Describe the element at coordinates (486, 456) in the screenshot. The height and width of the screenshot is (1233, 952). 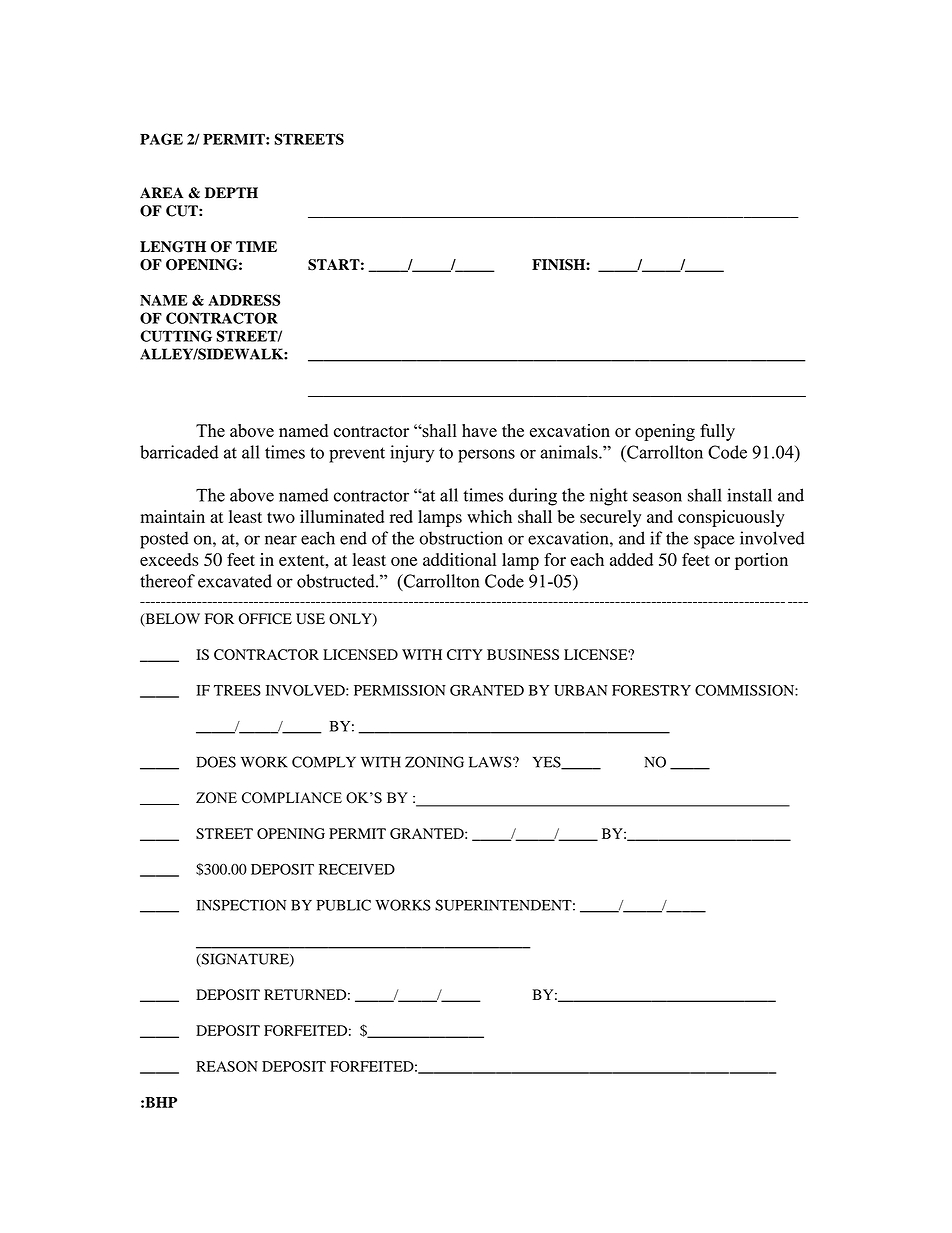
I see `persons` at that location.
